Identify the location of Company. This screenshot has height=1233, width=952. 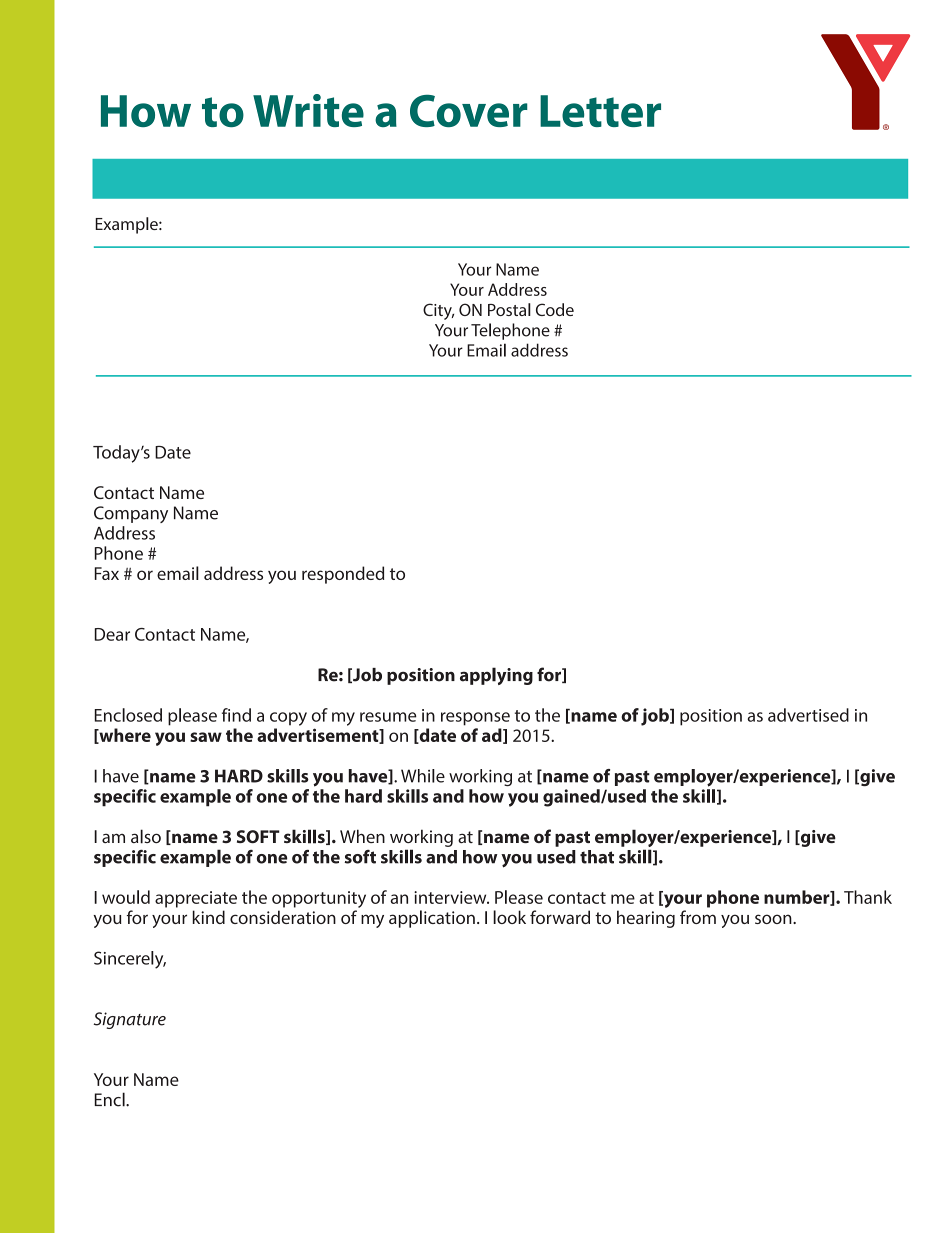
(131, 514).
